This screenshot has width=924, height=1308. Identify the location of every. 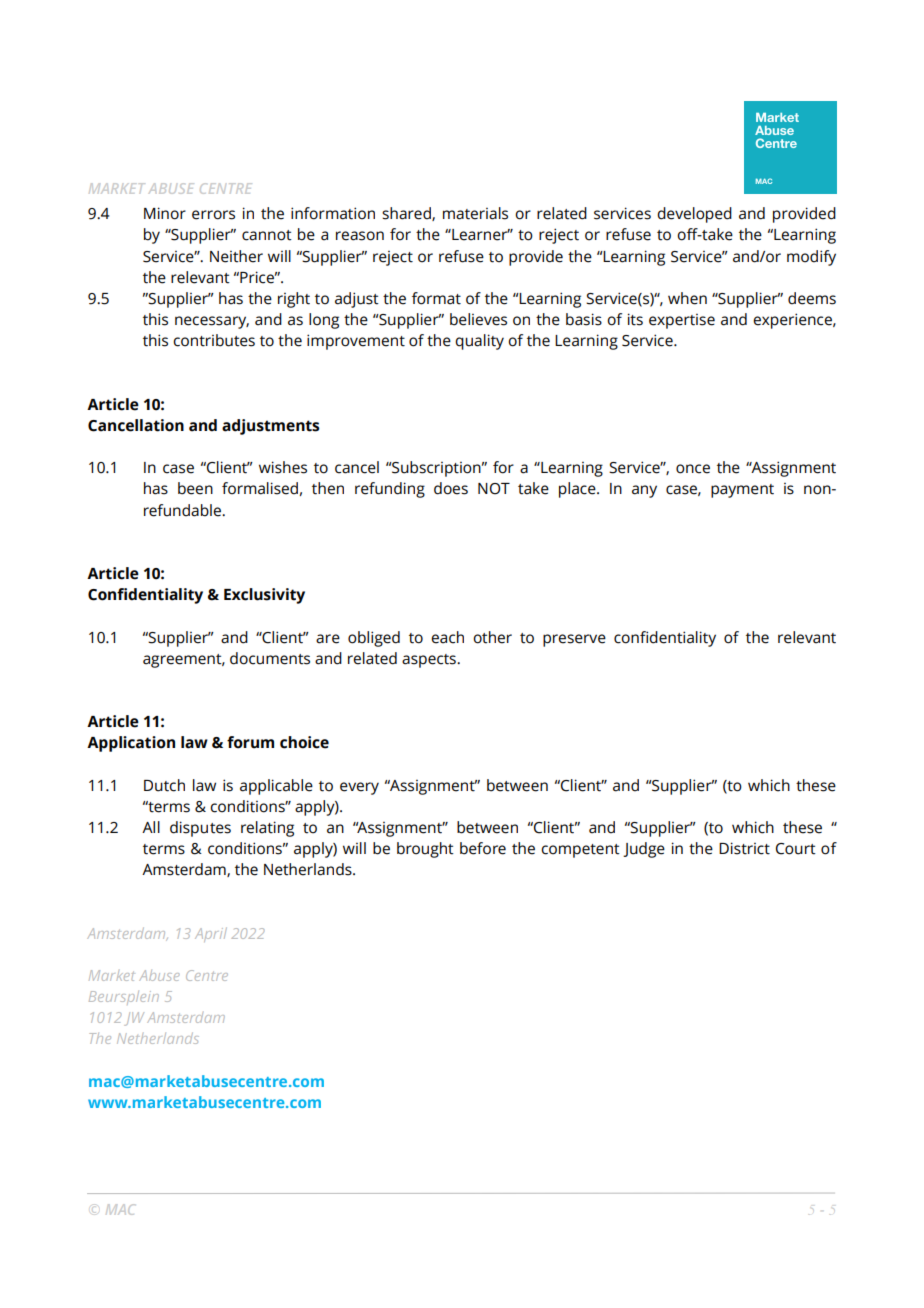
(359, 788).
